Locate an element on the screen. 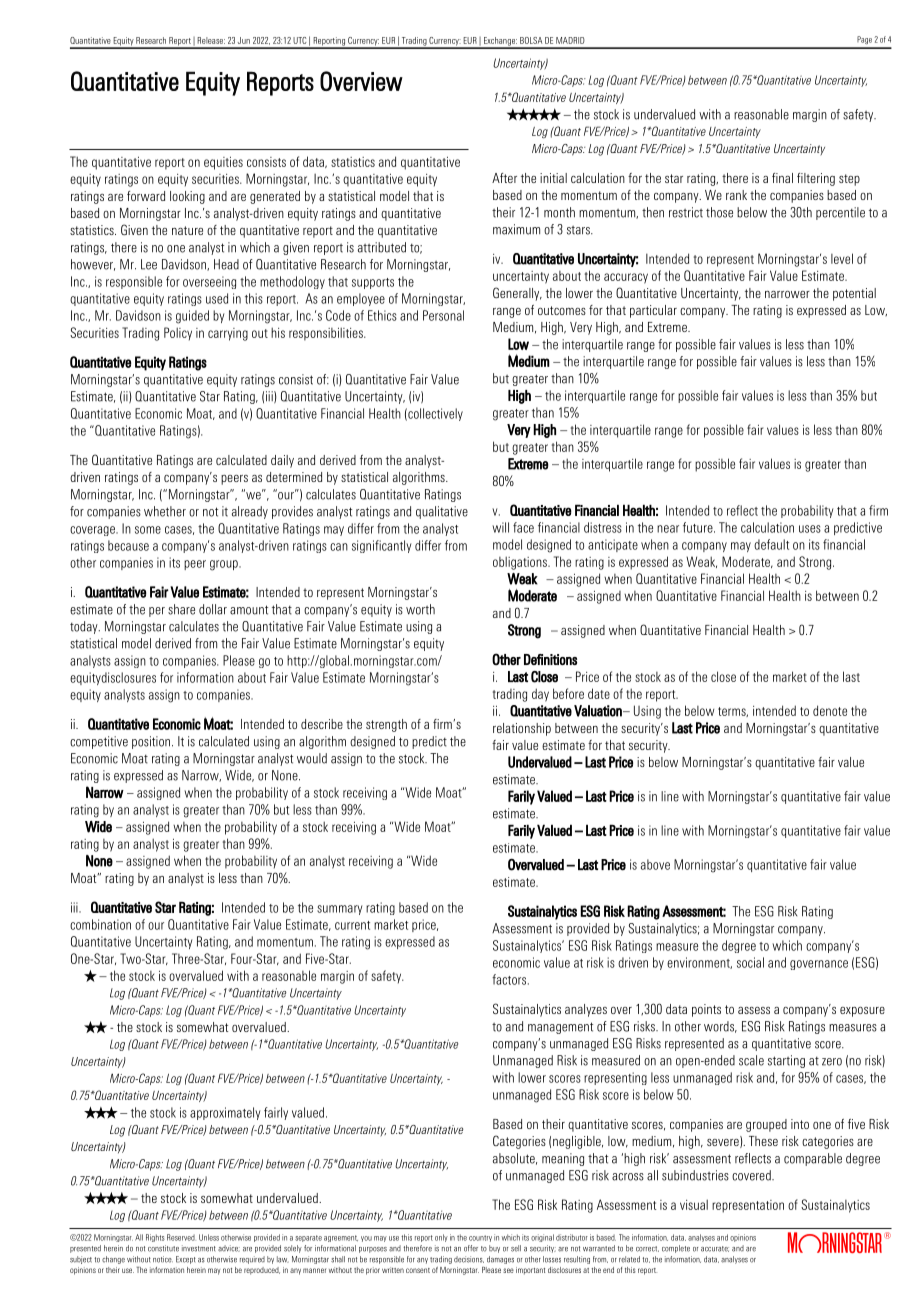  worth is located at coordinates (420, 609).
